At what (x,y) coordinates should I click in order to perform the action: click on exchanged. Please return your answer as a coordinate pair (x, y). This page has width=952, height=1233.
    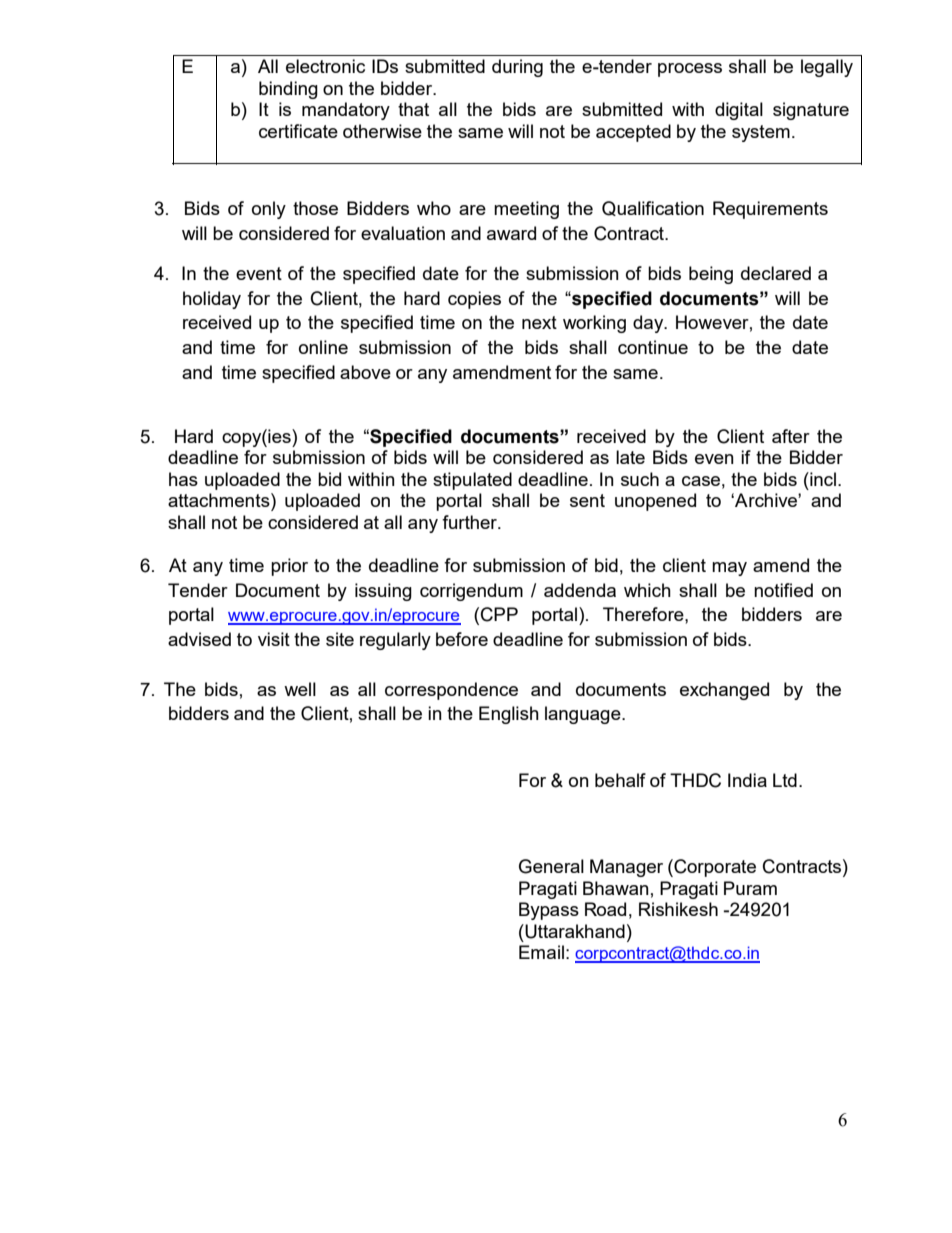
    Looking at the image, I should click on (724, 691).
